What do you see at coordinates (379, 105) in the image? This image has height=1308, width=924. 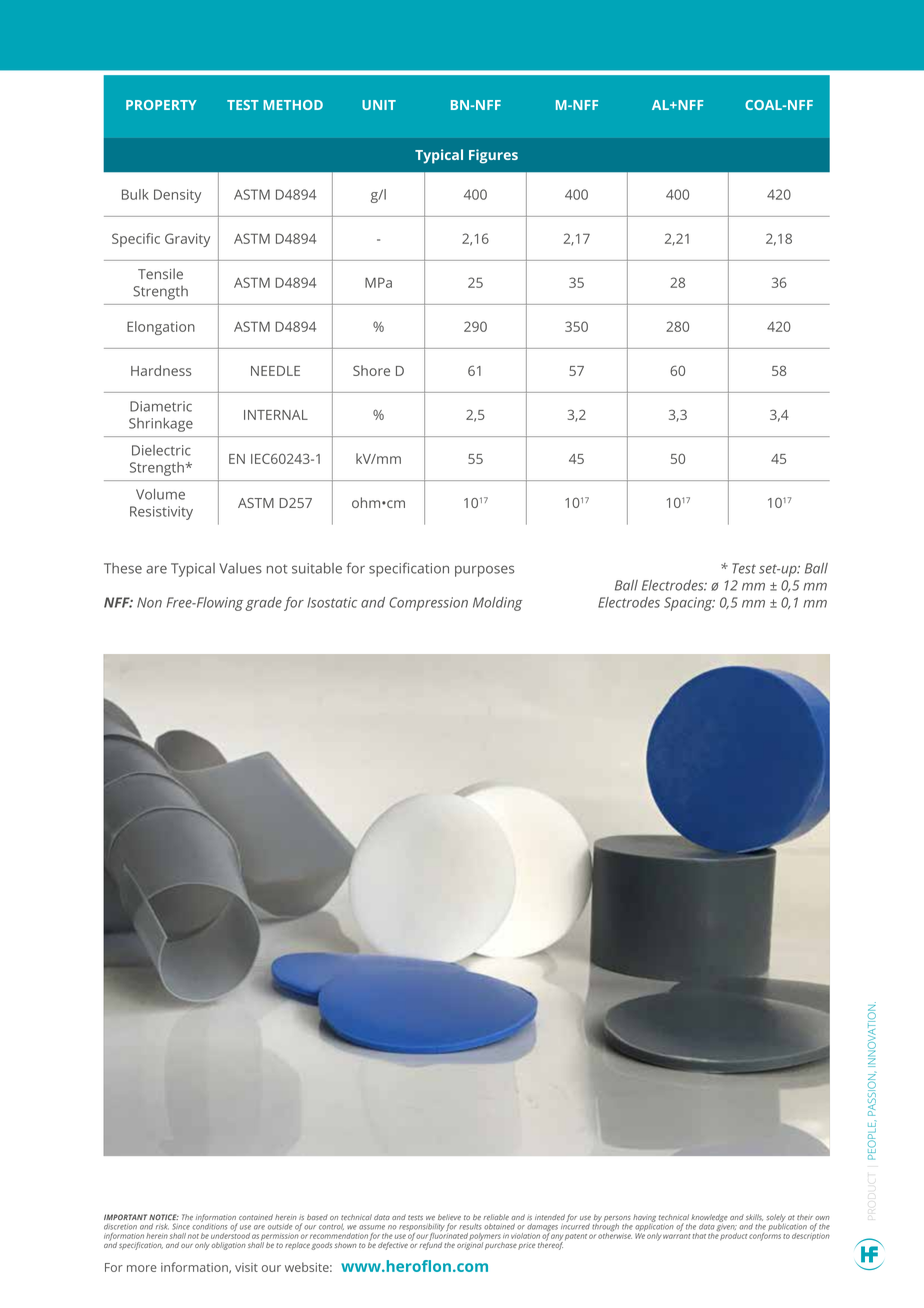 I see `UNIT` at bounding box center [379, 105].
